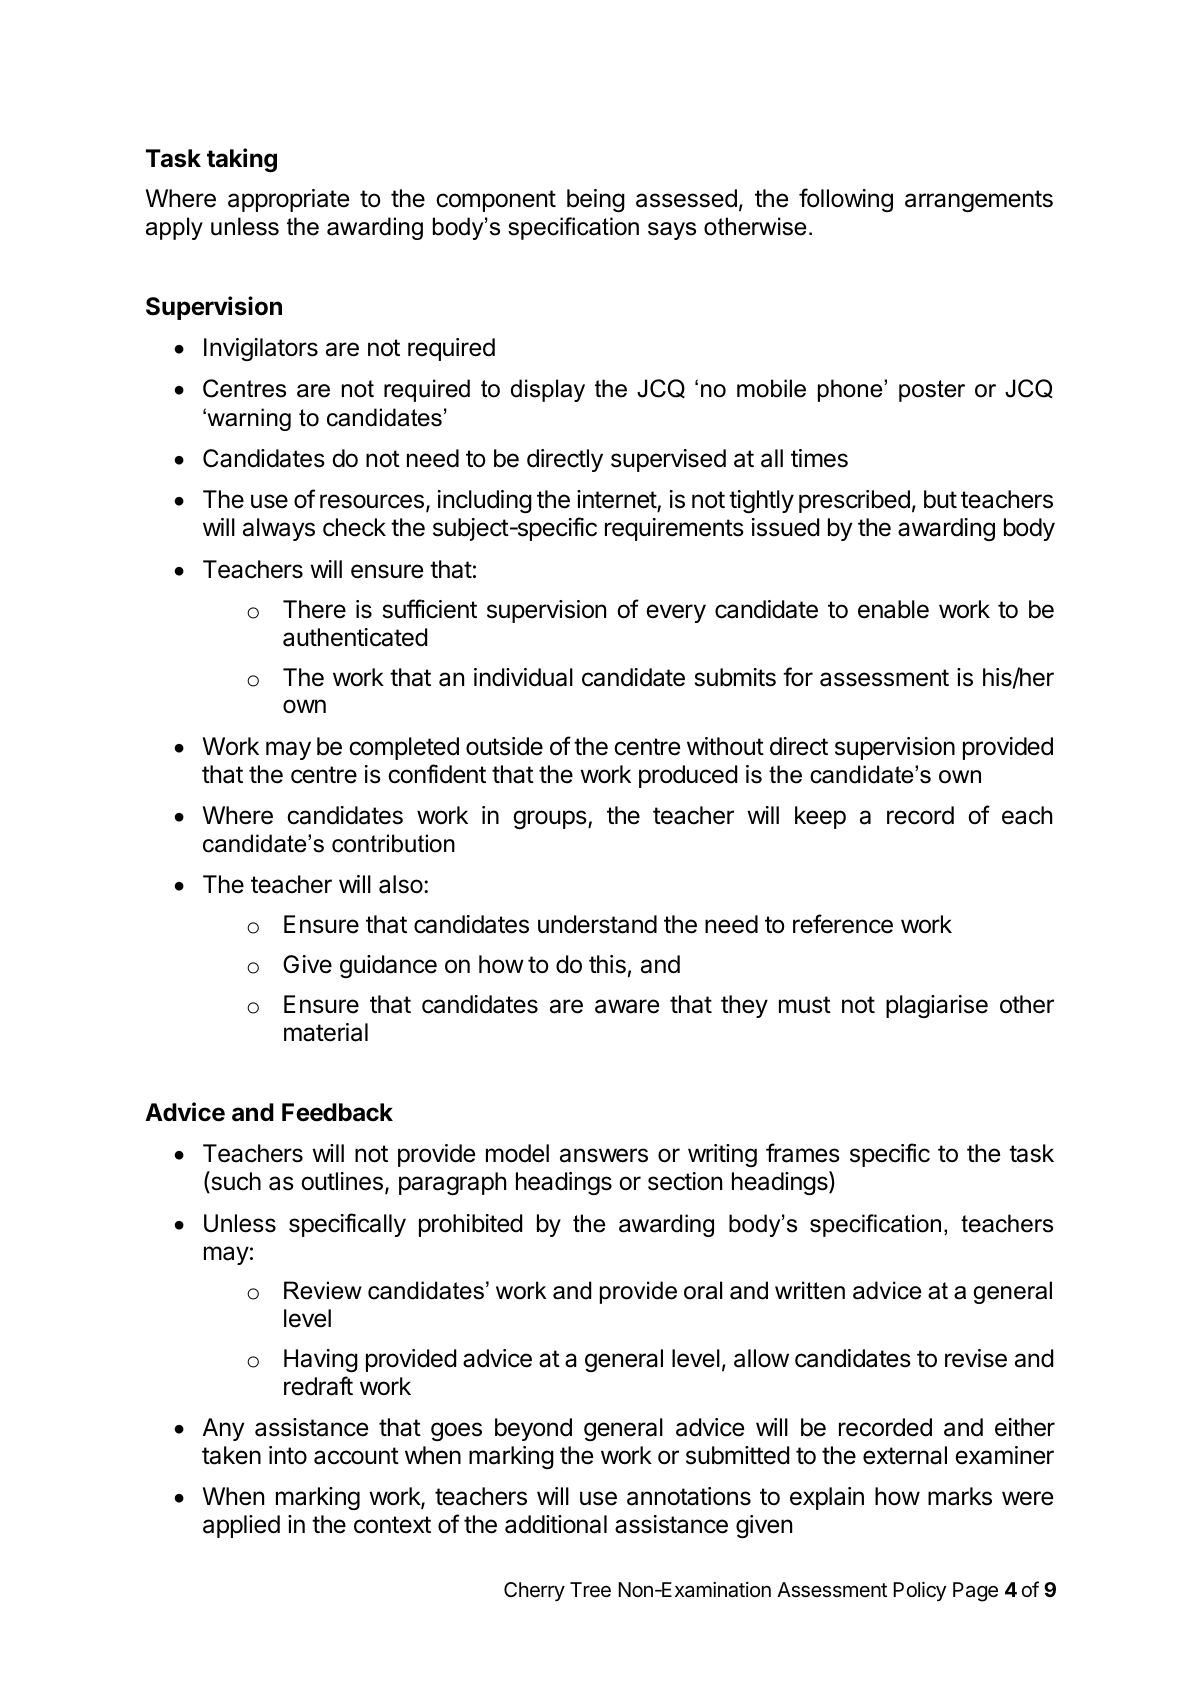 The height and width of the document is (1696, 1199). I want to click on internet, so click(617, 501).
